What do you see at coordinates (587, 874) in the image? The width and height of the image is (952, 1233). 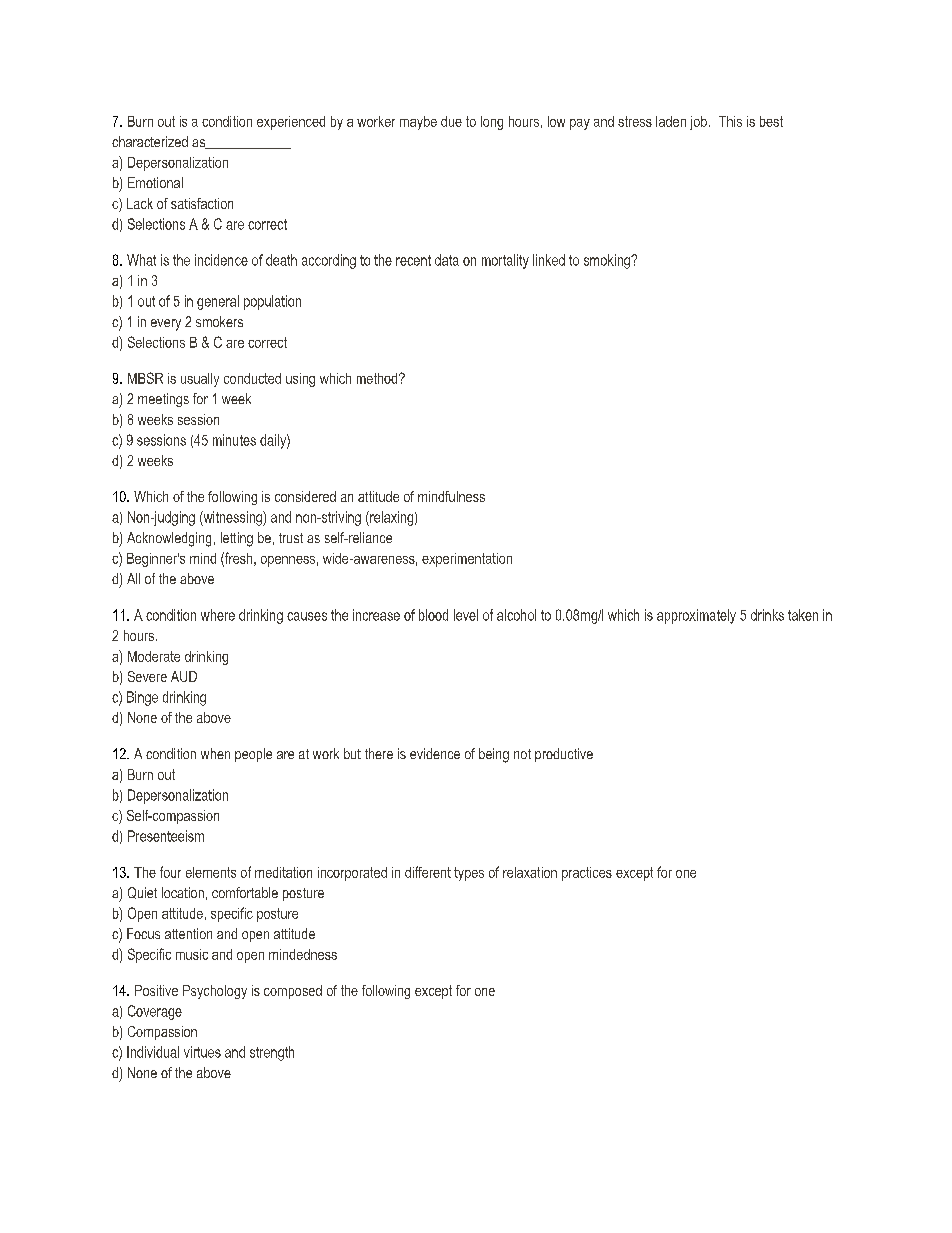 I see `practices` at bounding box center [587, 874].
